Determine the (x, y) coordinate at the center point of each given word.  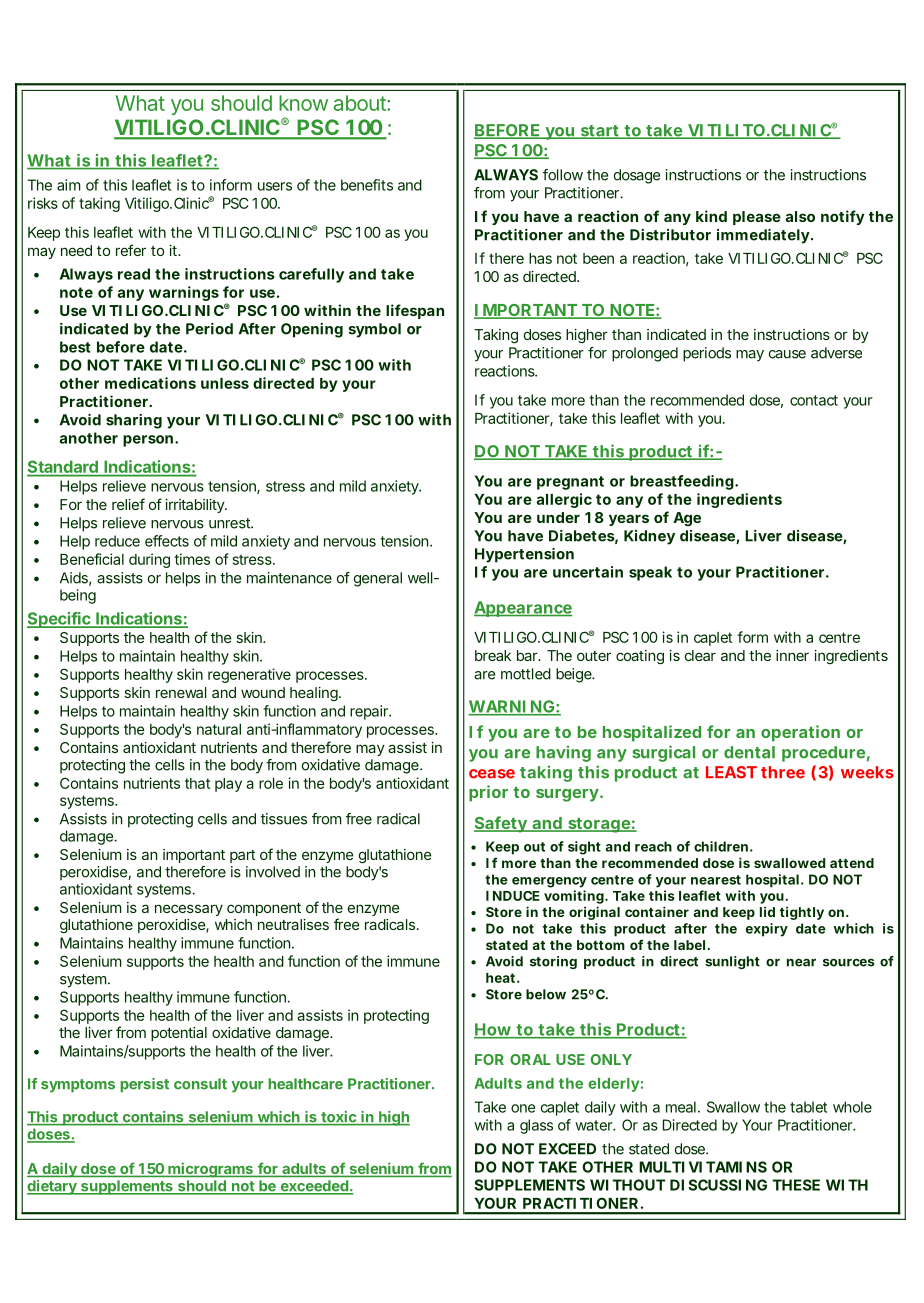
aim (69, 185)
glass (536, 1126)
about (361, 103)
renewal (181, 692)
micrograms (210, 1170)
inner (792, 655)
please (757, 218)
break (493, 655)
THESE (796, 1185)
